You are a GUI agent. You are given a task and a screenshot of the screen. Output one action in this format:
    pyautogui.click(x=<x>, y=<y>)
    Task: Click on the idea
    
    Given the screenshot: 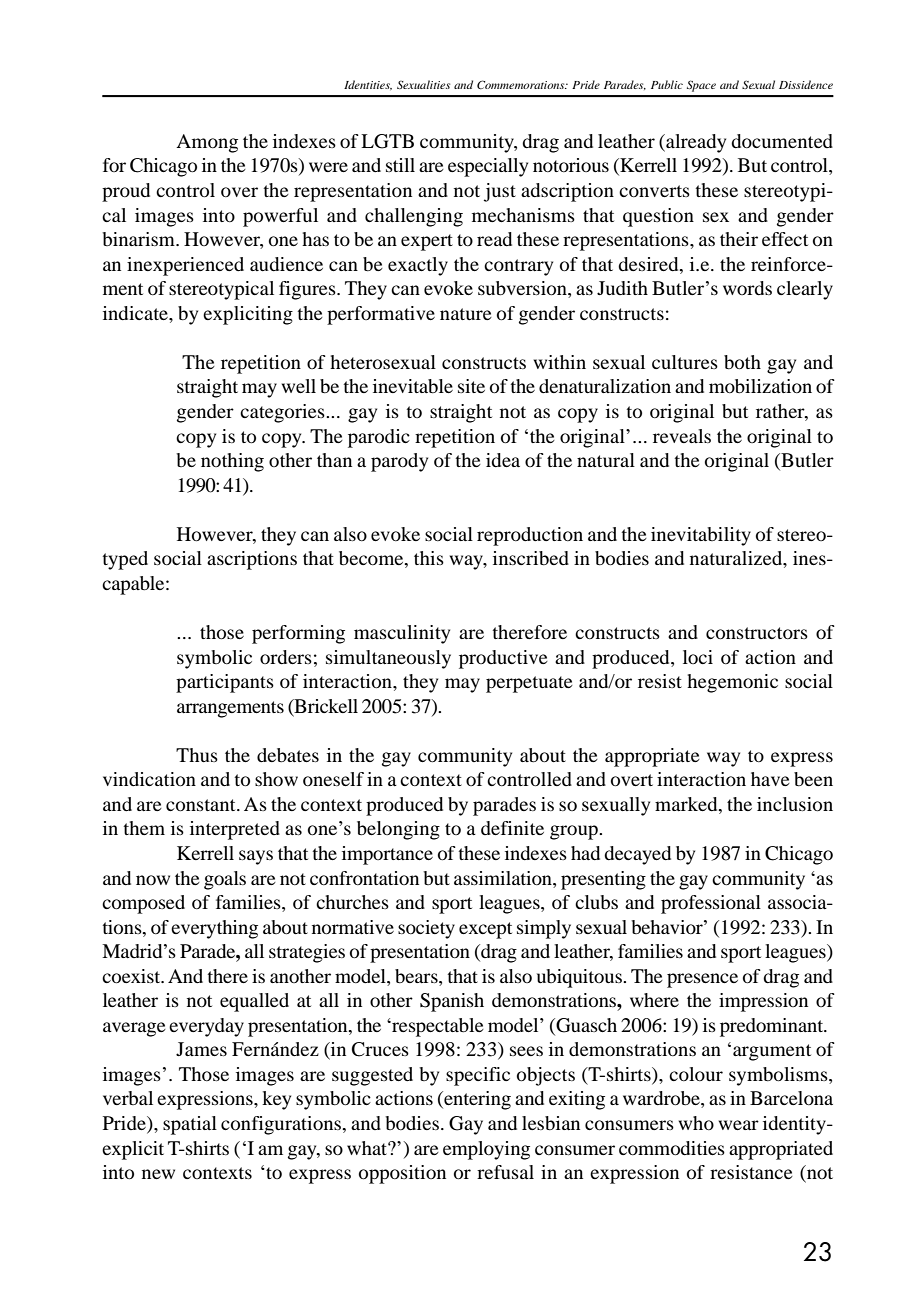 What is the action you would take?
    pyautogui.click(x=503, y=460)
